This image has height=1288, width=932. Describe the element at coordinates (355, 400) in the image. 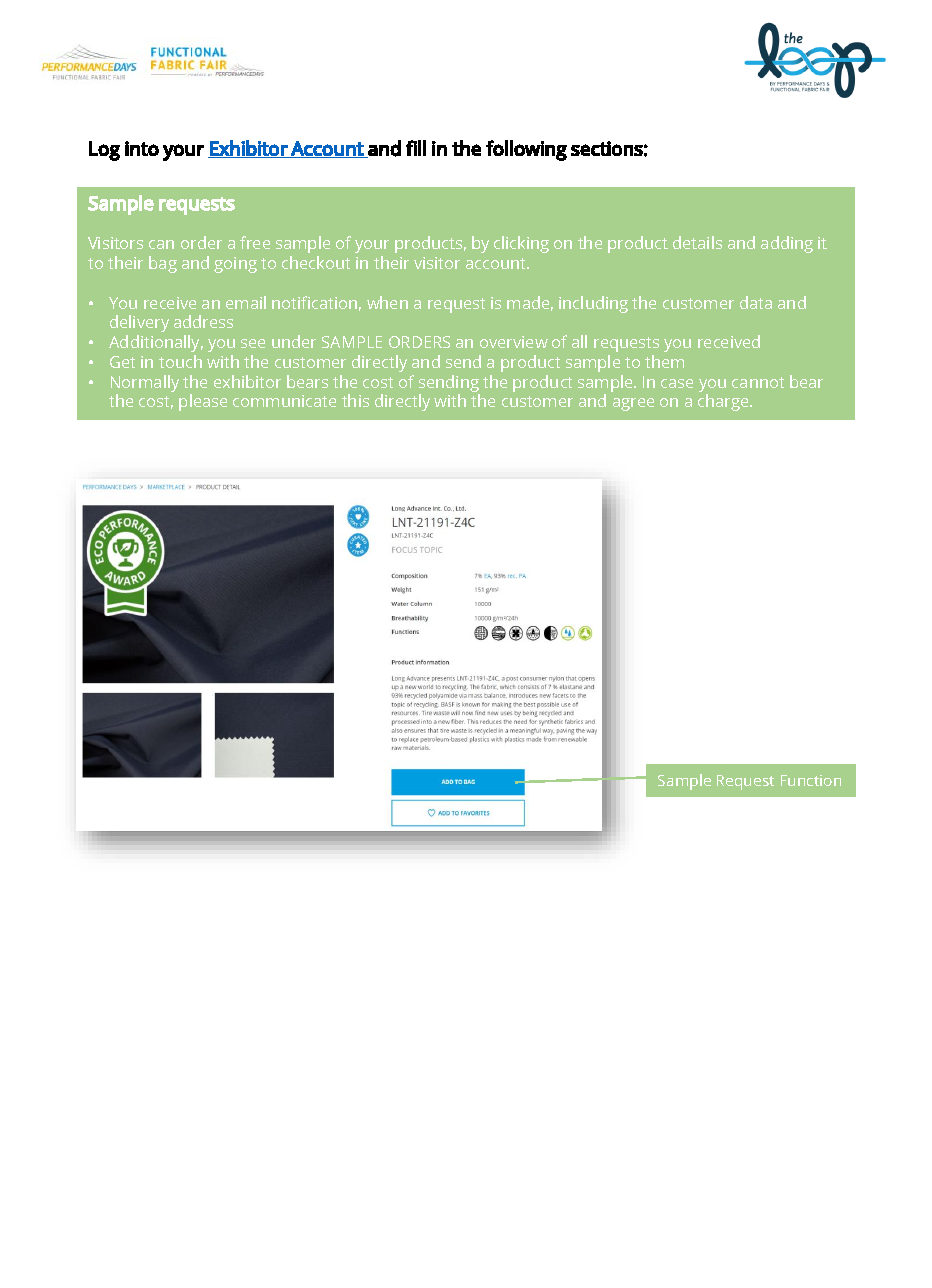

I see `this` at that location.
